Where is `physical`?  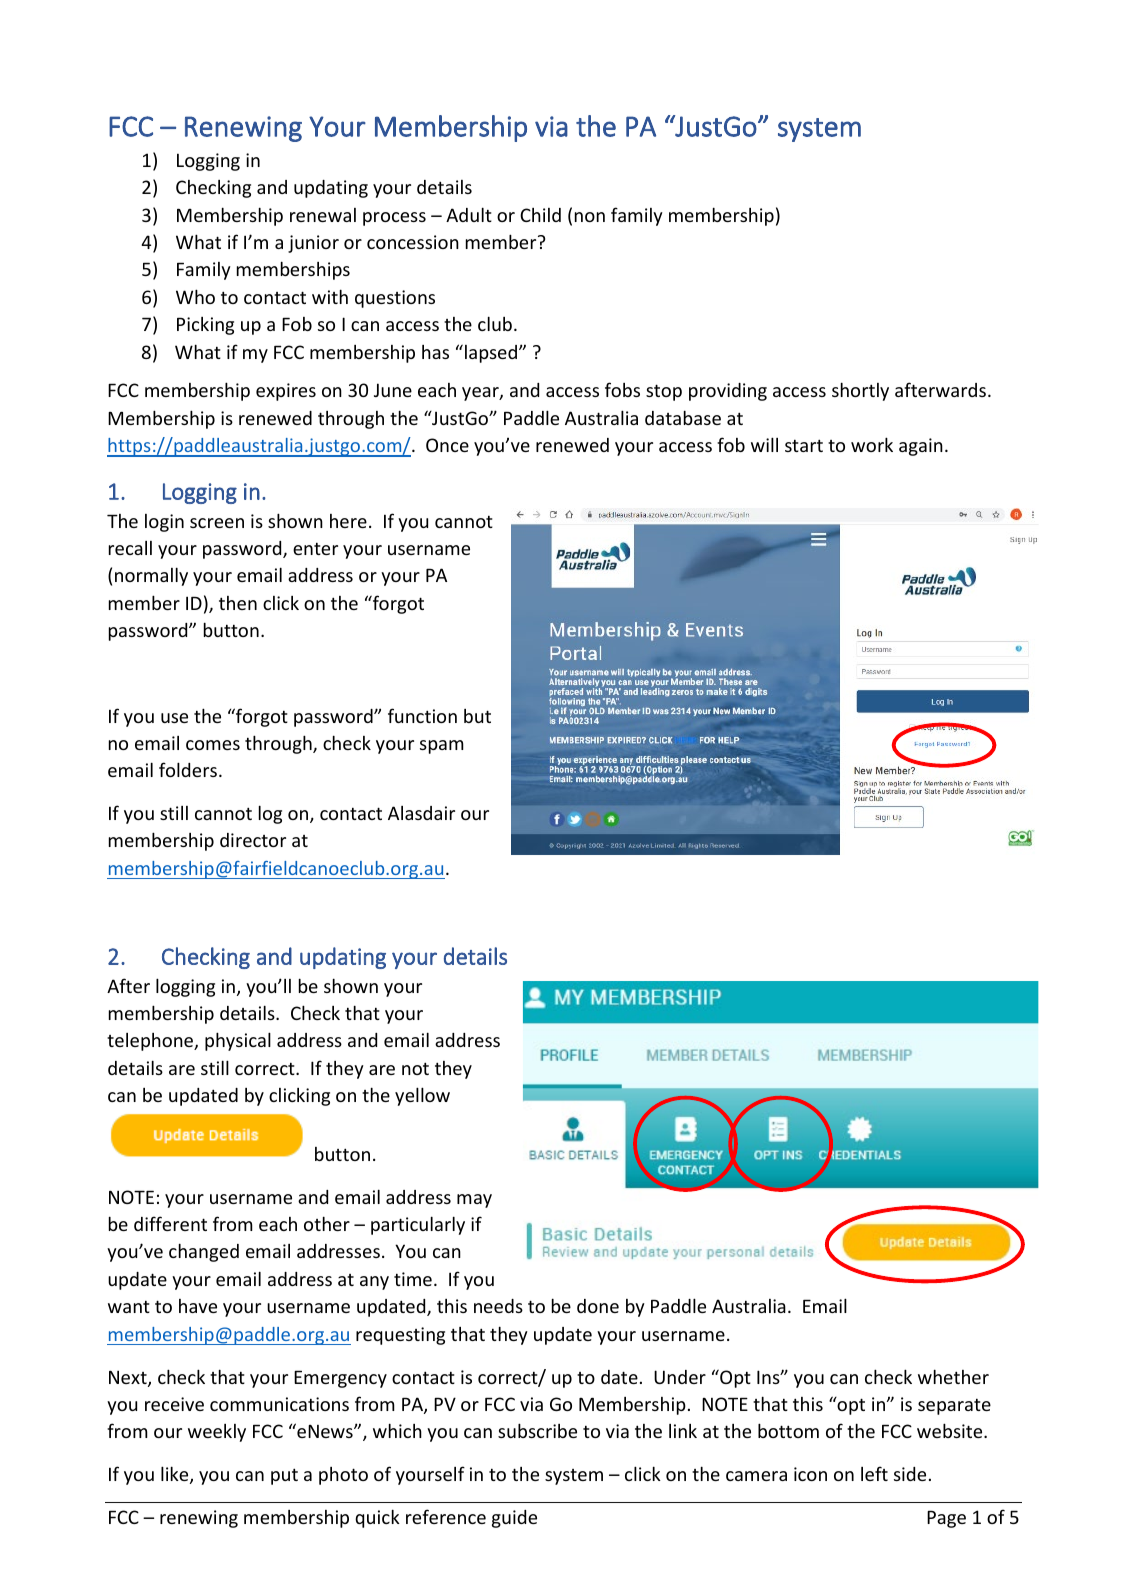 physical is located at coordinates (238, 1041).
